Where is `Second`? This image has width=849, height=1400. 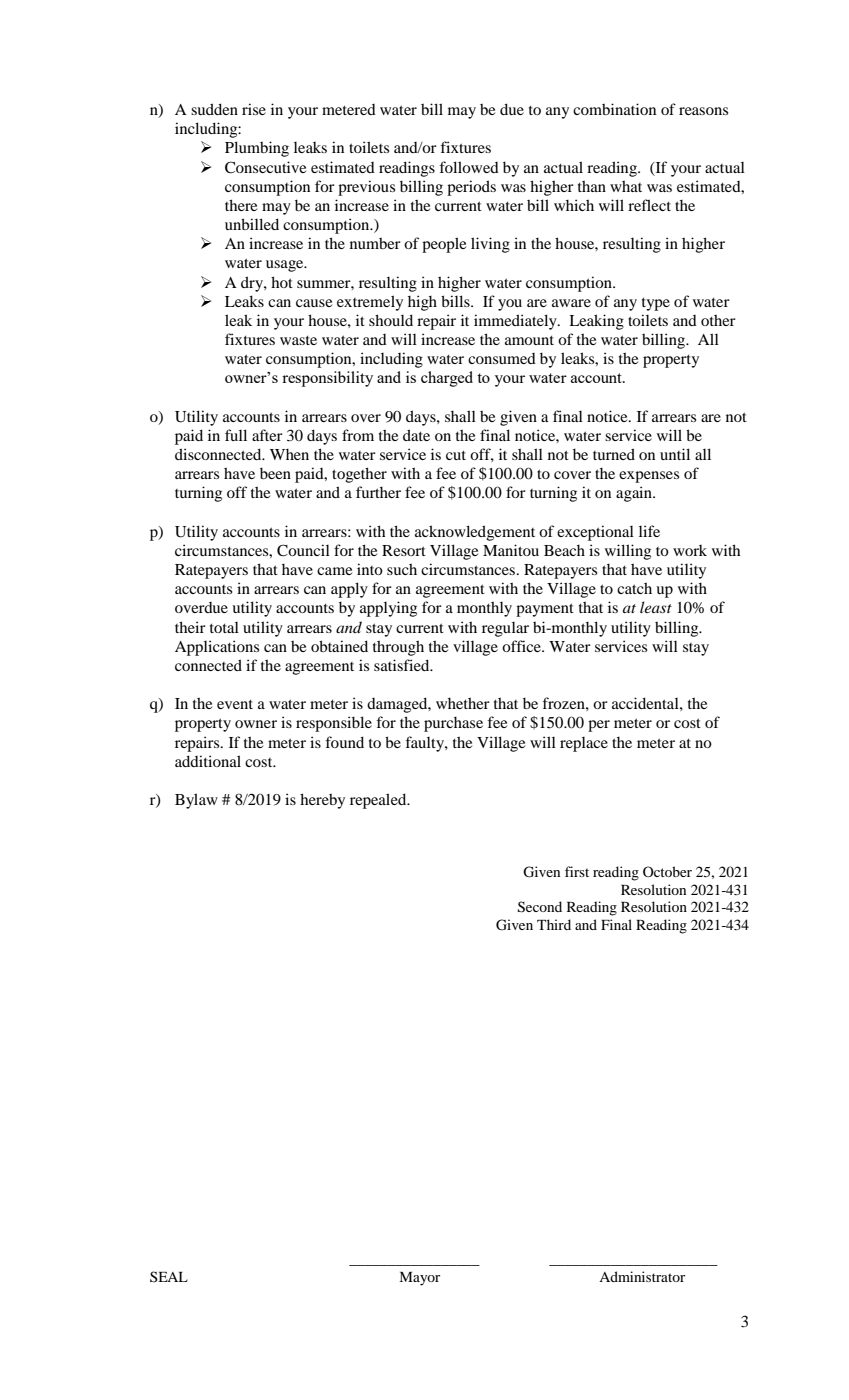
Second is located at coordinates (540, 907).
